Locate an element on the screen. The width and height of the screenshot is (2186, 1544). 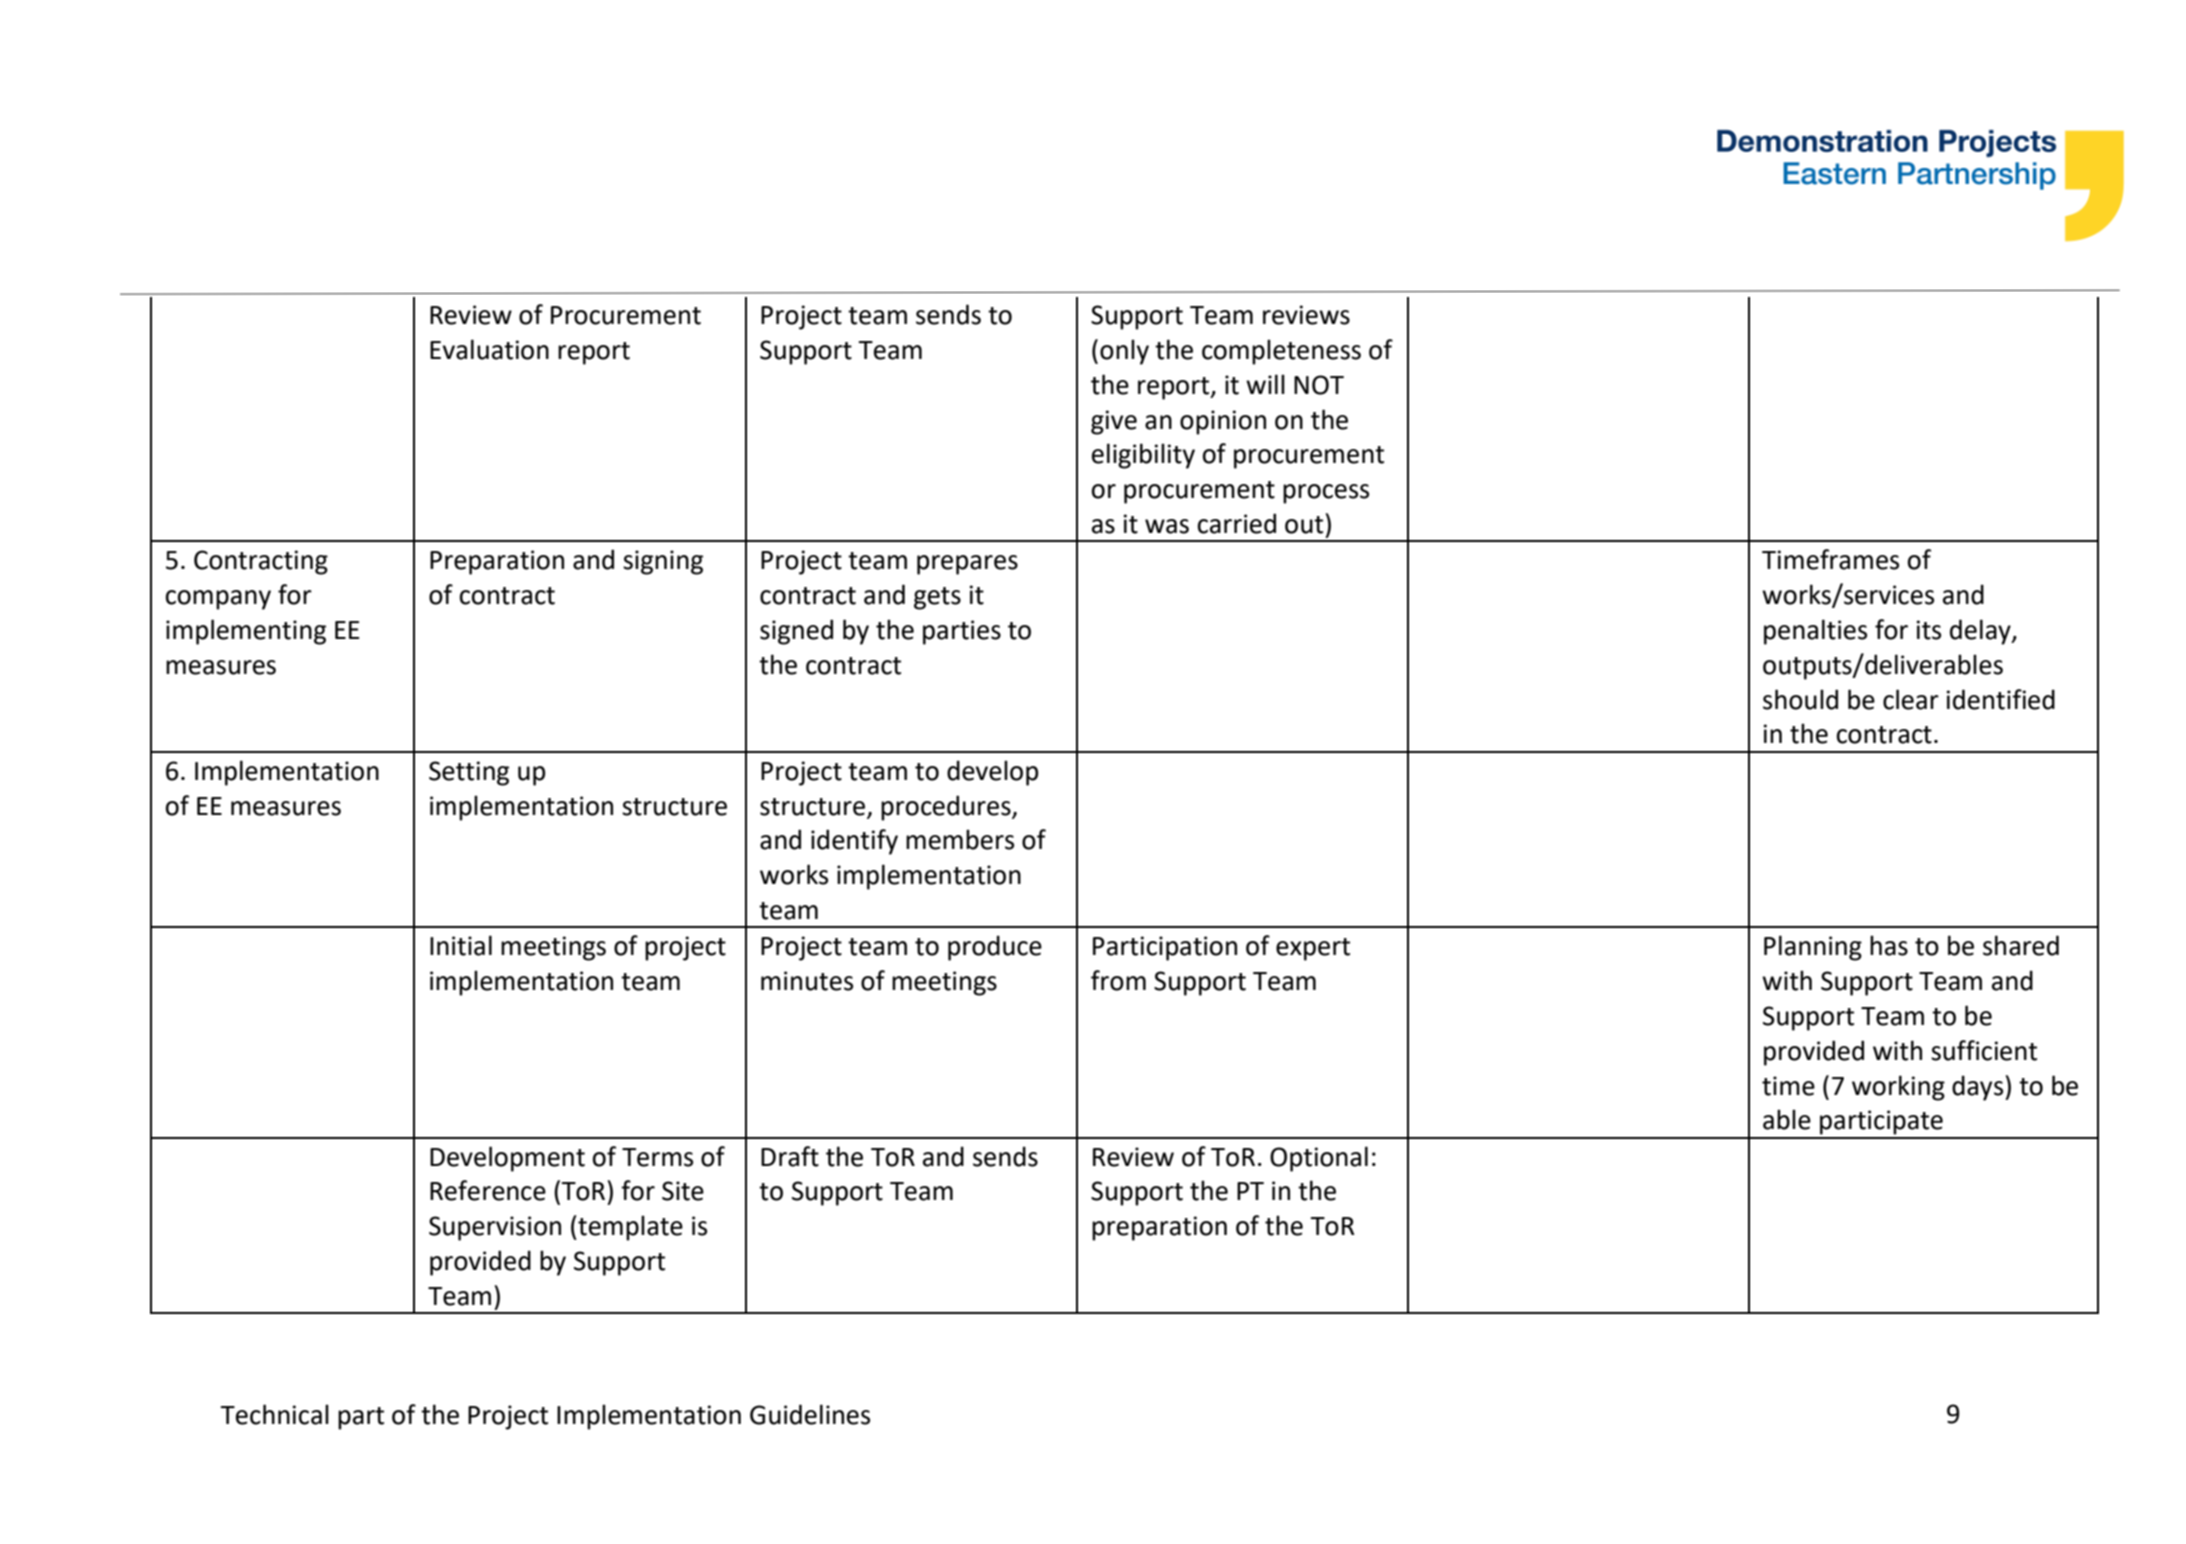
Reference is located at coordinates (488, 1190).
